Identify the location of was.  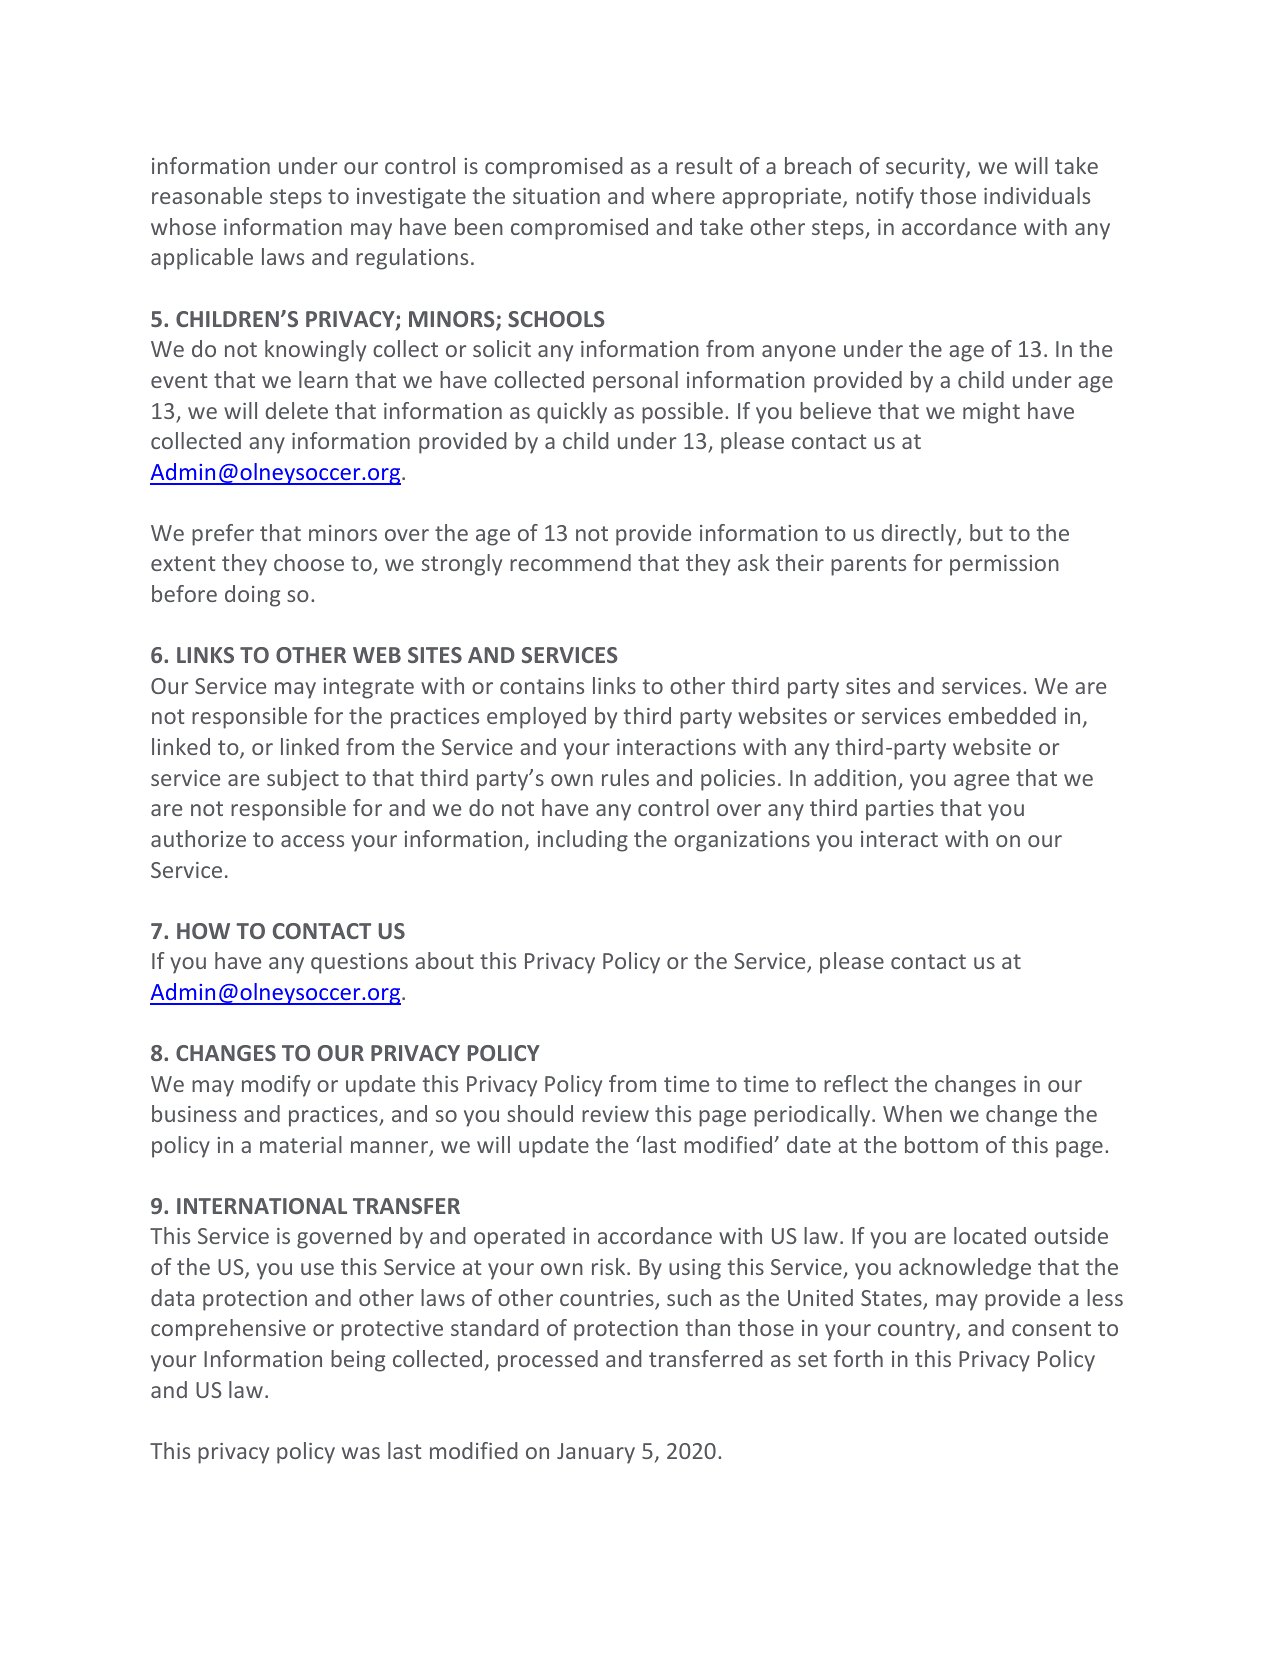
(361, 1453).
